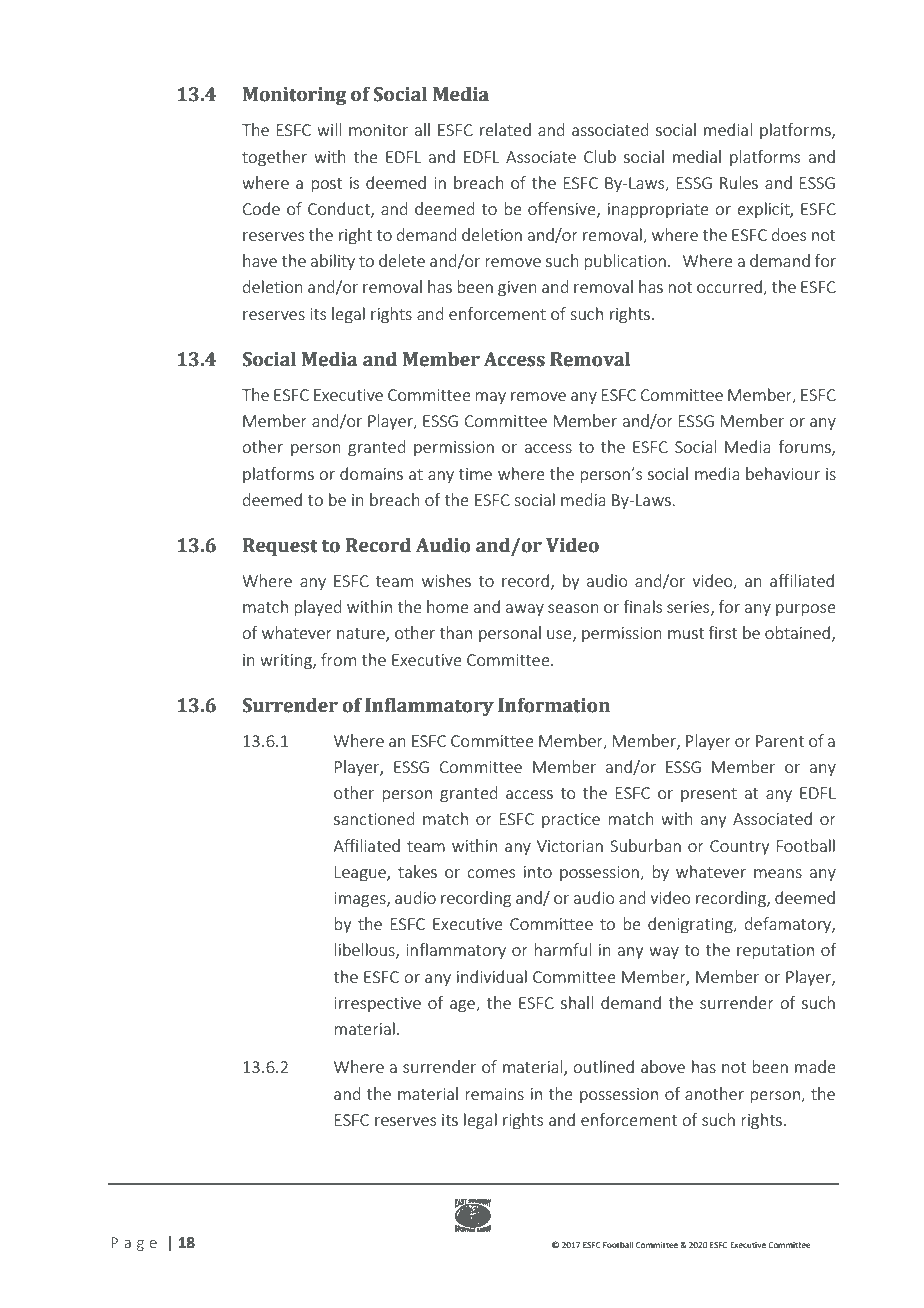 The height and width of the page is (1308, 924). I want to click on away, so click(525, 610).
